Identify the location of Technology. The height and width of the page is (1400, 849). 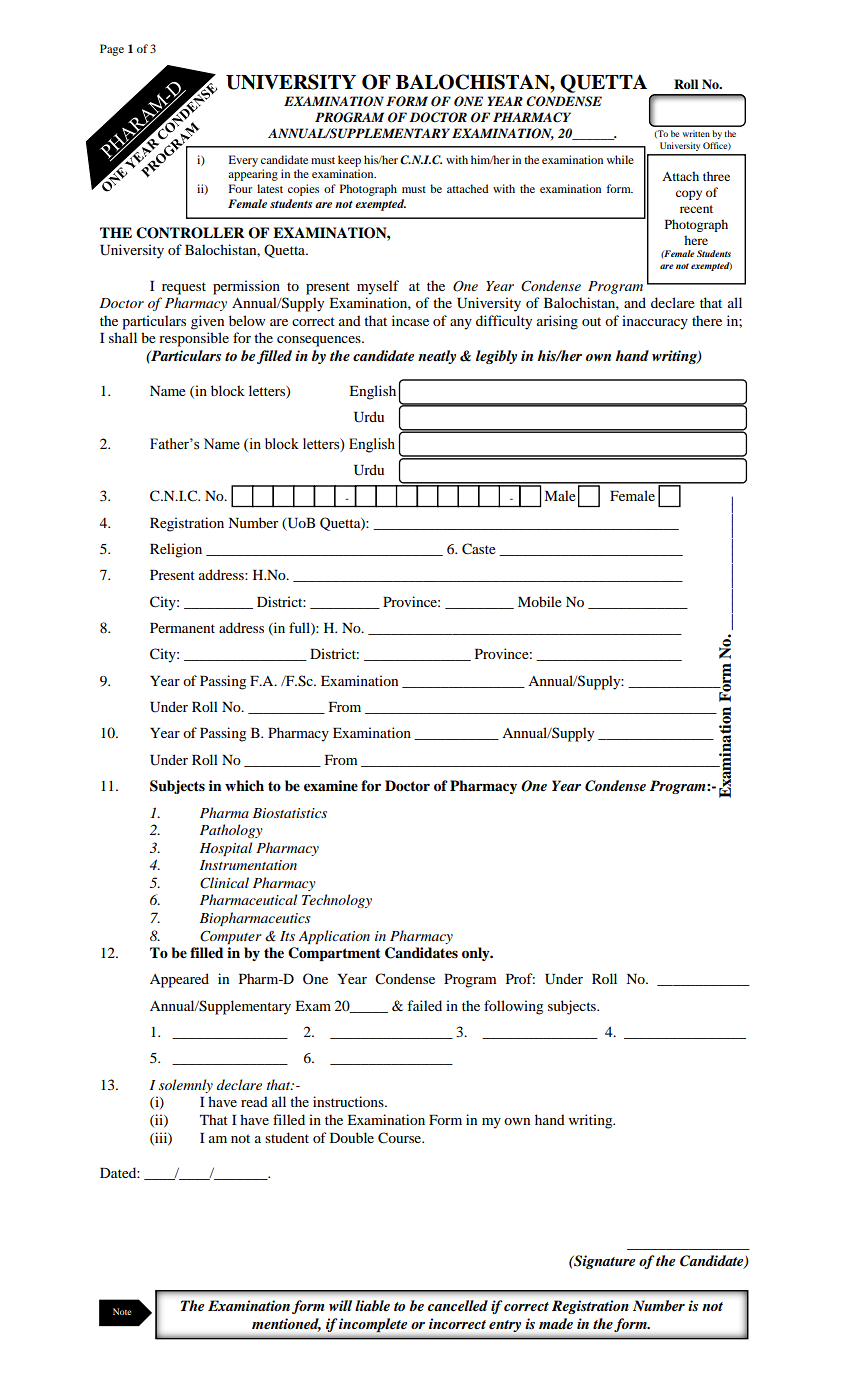
(337, 901).
